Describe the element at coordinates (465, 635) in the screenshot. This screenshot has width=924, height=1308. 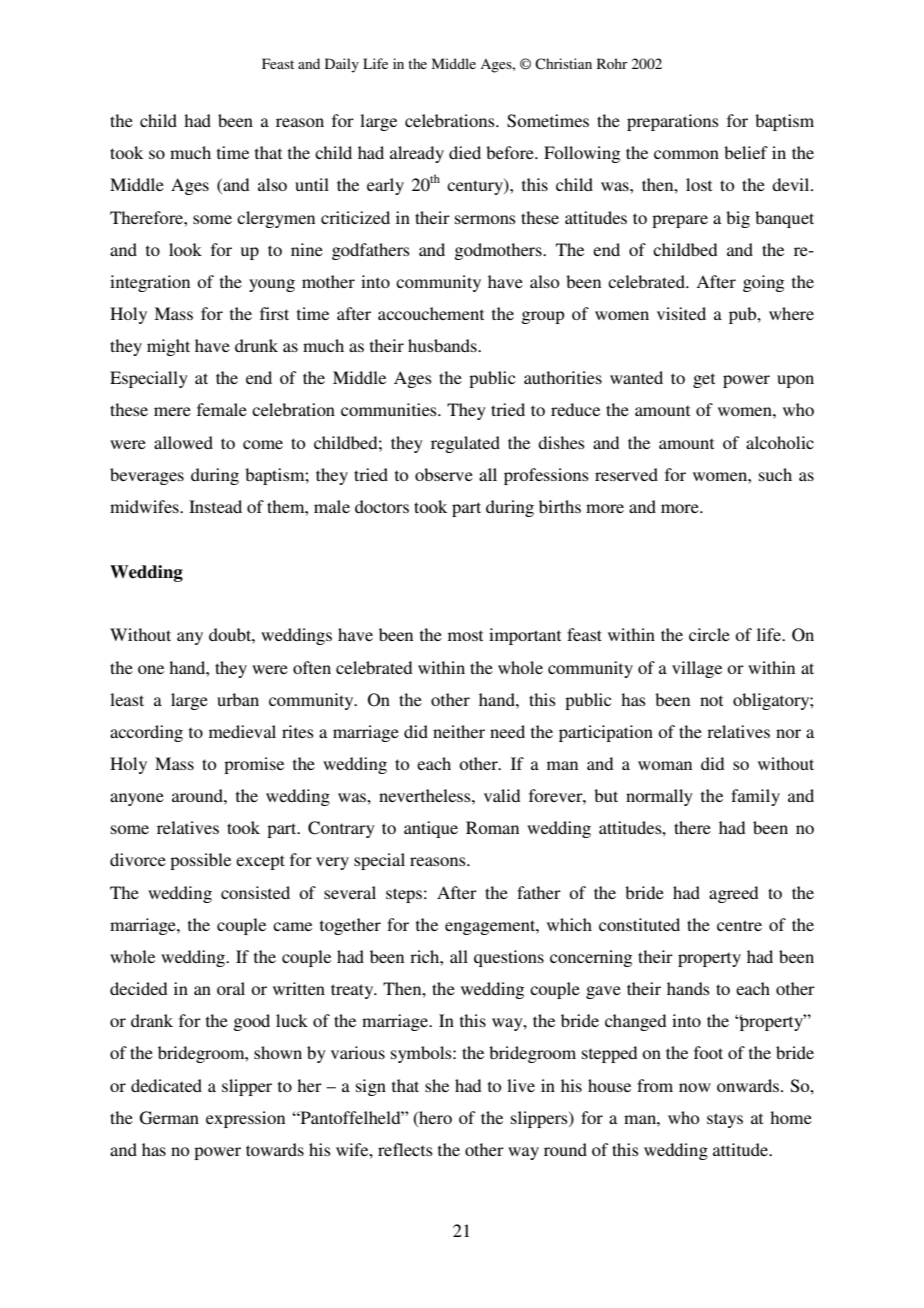
I see `most` at that location.
